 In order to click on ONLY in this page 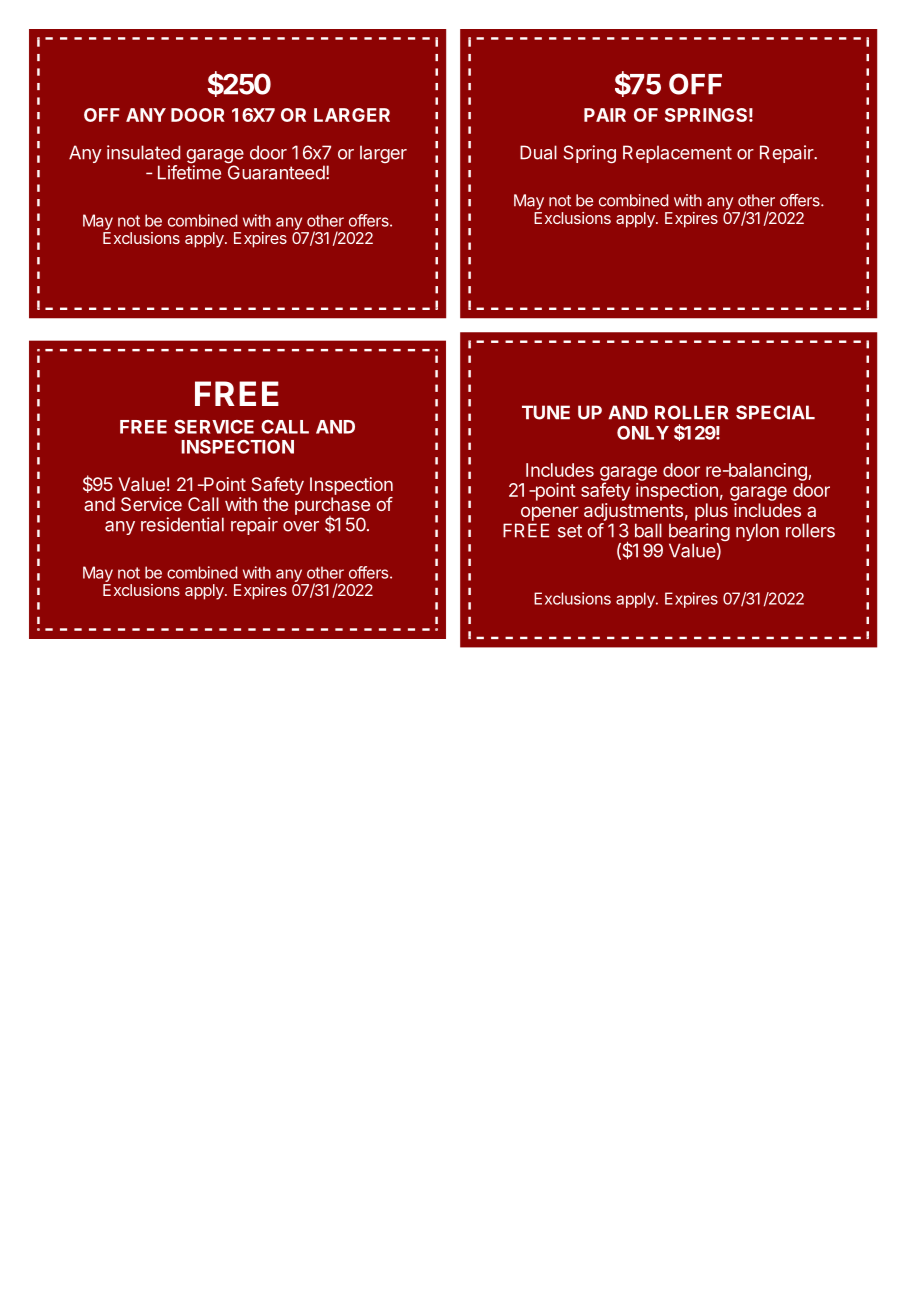, I will do `click(643, 433)`.
